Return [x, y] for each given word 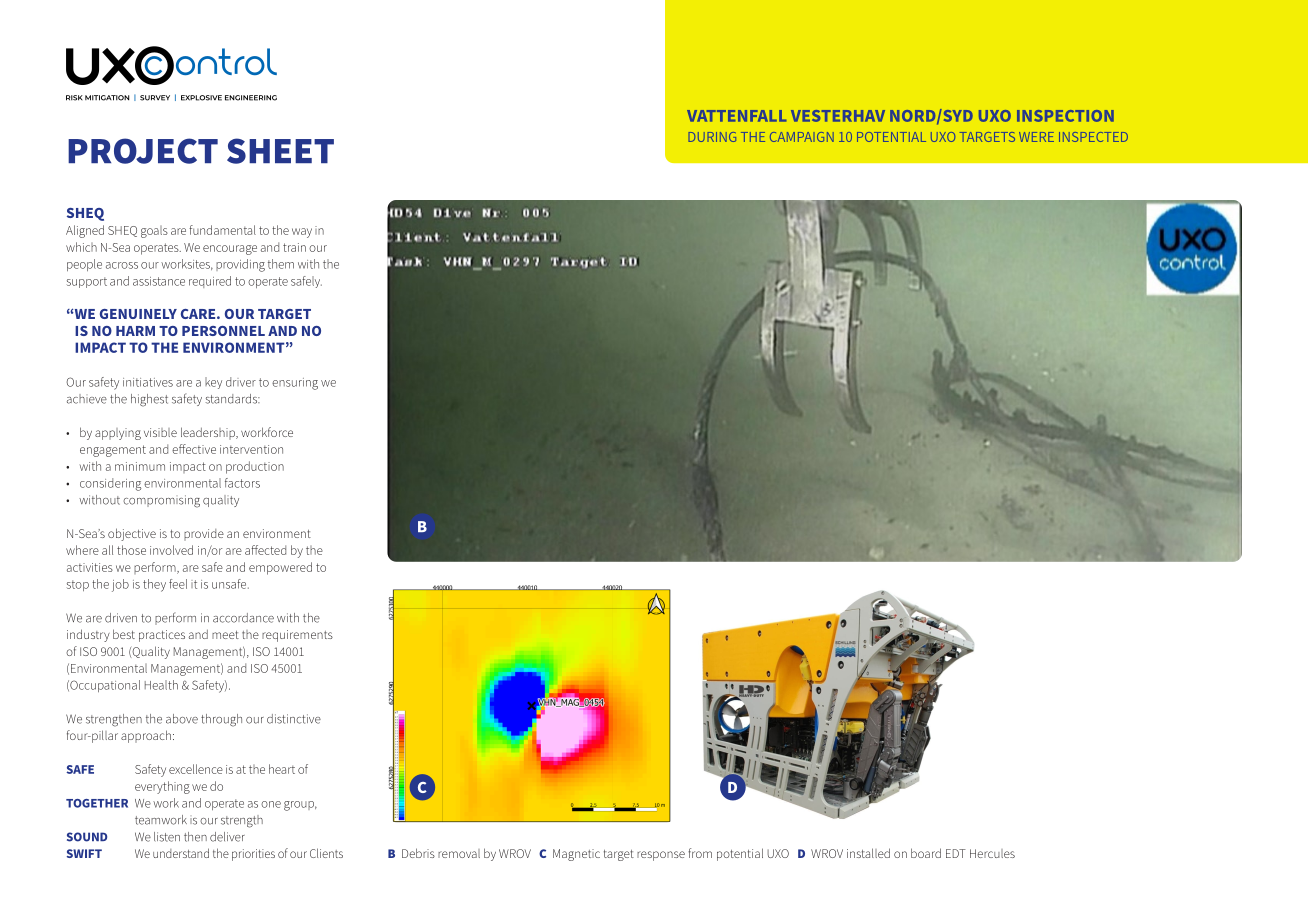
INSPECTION [1065, 116]
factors [242, 483]
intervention [251, 449]
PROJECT [143, 151]
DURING [712, 137]
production [255, 467]
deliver [227, 837]
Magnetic [576, 855]
